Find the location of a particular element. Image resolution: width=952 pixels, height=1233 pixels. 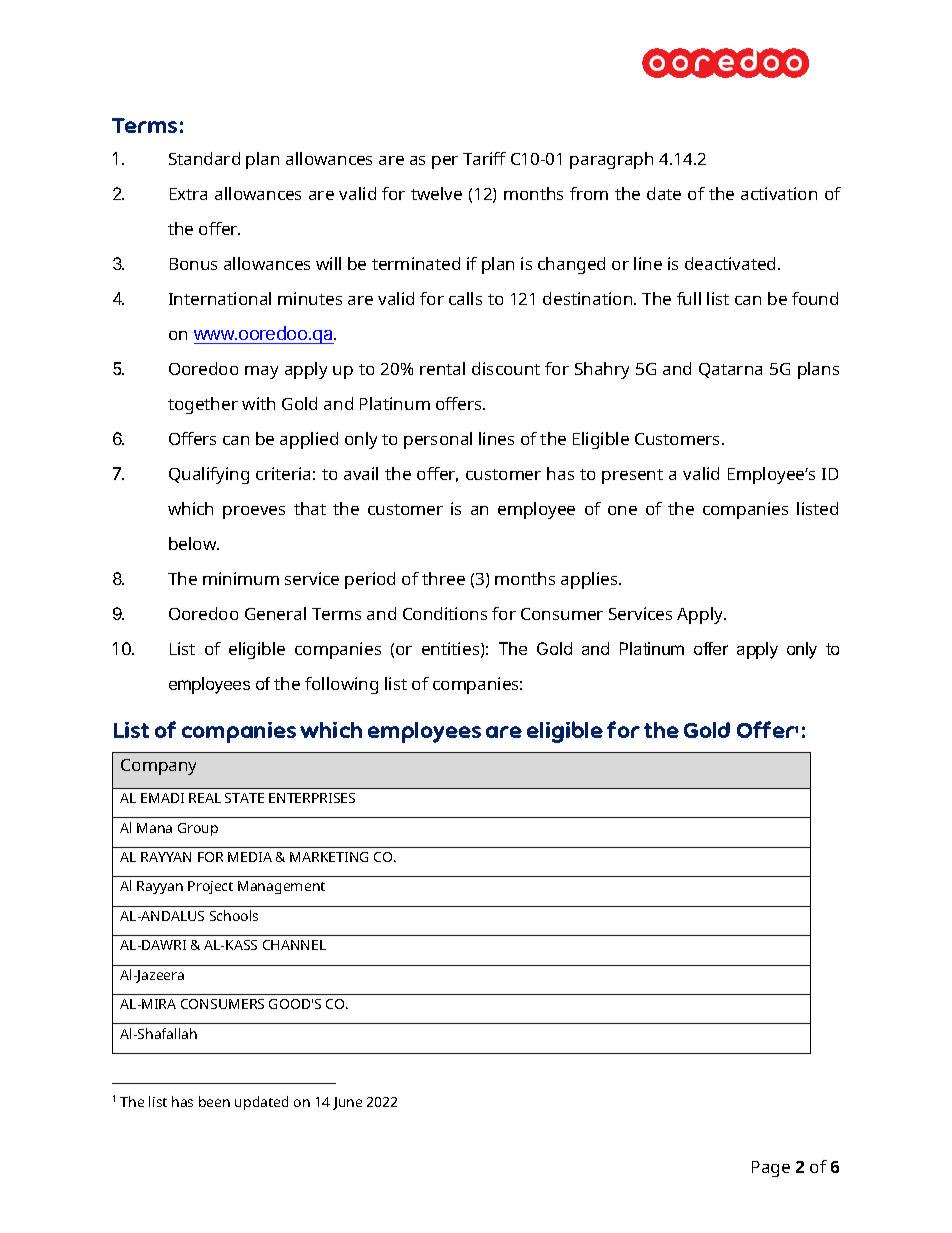

STATE is located at coordinates (244, 798).
